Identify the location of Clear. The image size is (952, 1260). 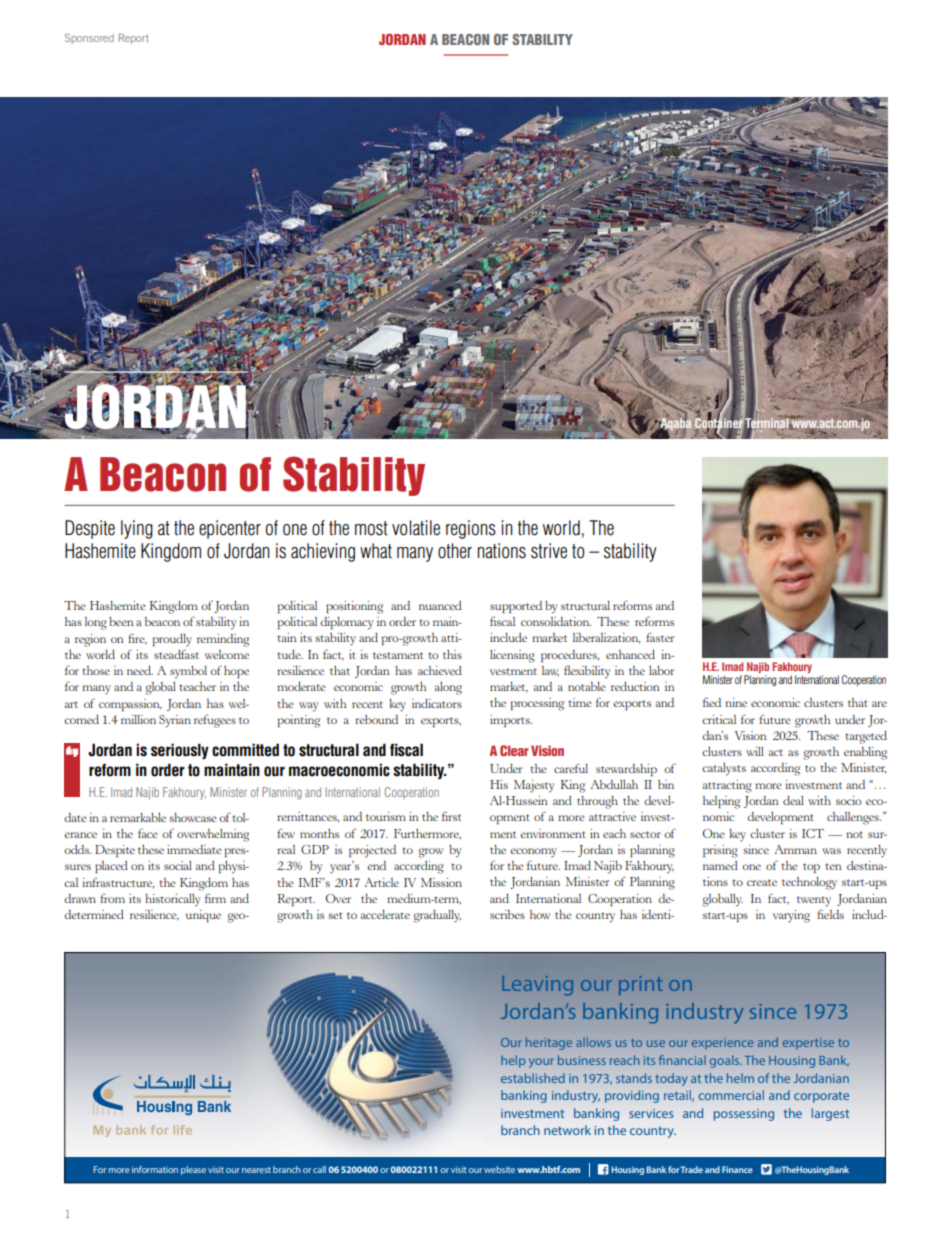
(514, 750).
